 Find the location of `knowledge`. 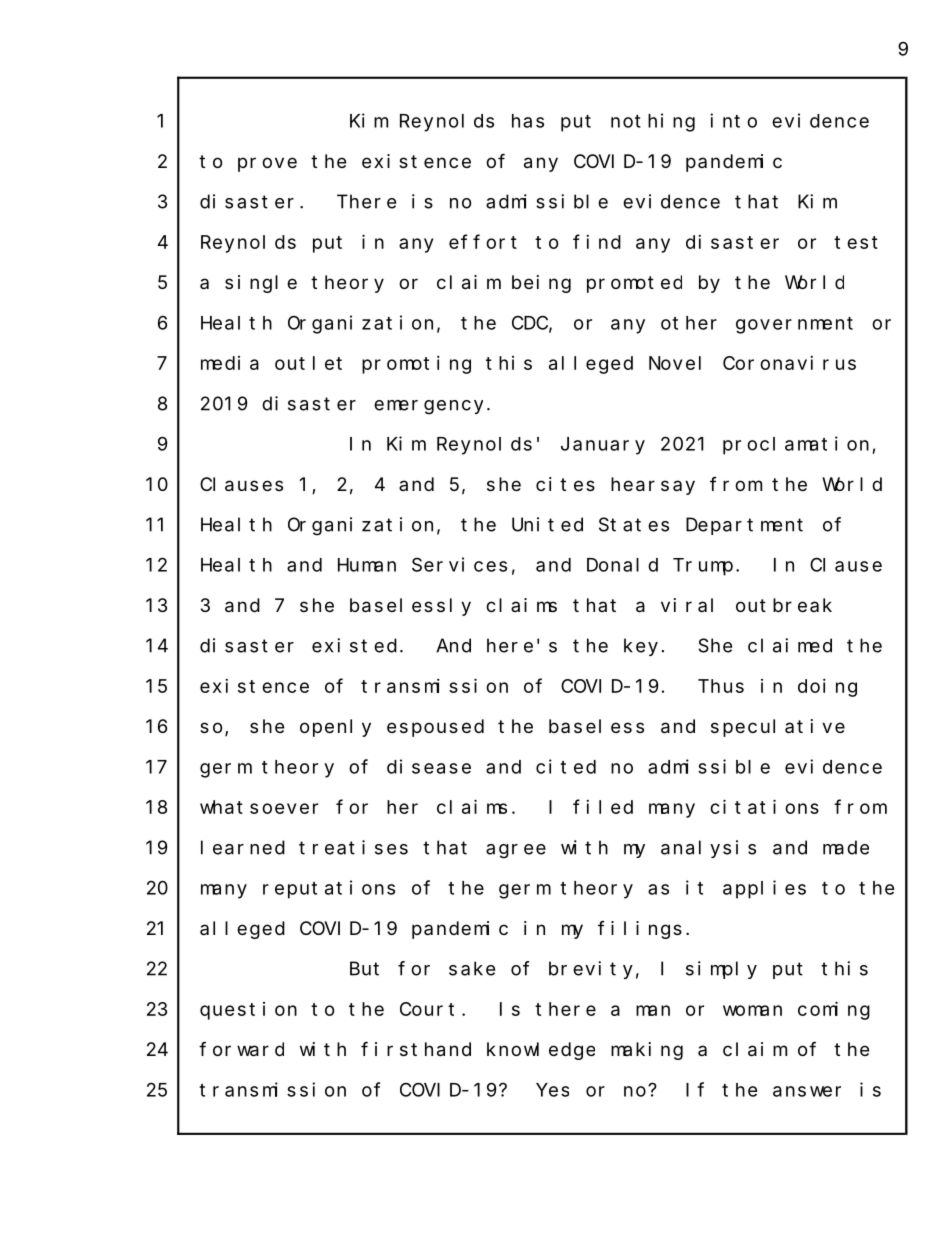

knowledge is located at coordinates (541, 1051).
